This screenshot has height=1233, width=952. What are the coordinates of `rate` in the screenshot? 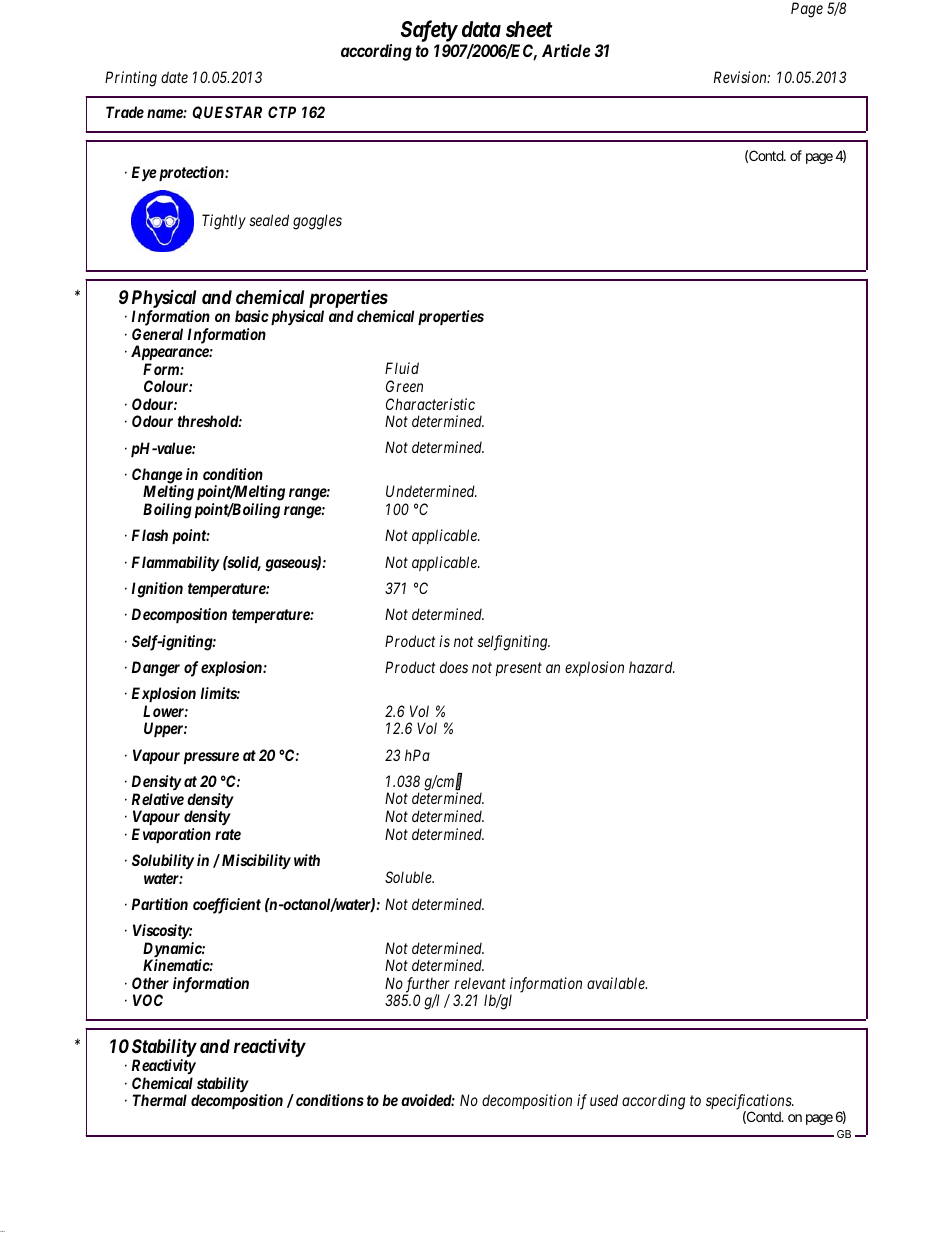 It's located at (228, 834).
